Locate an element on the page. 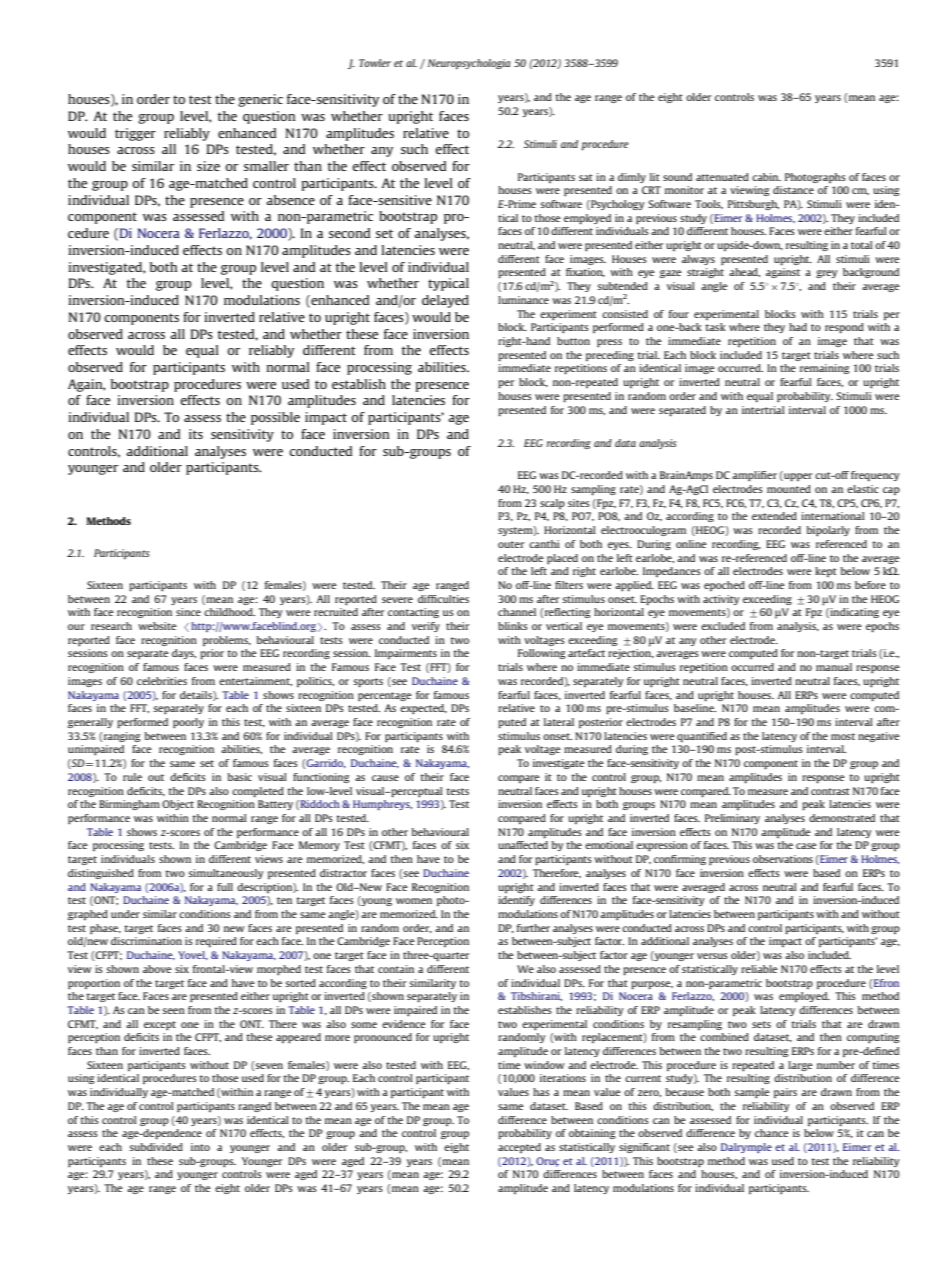  mounted is located at coordinates (789, 489).
